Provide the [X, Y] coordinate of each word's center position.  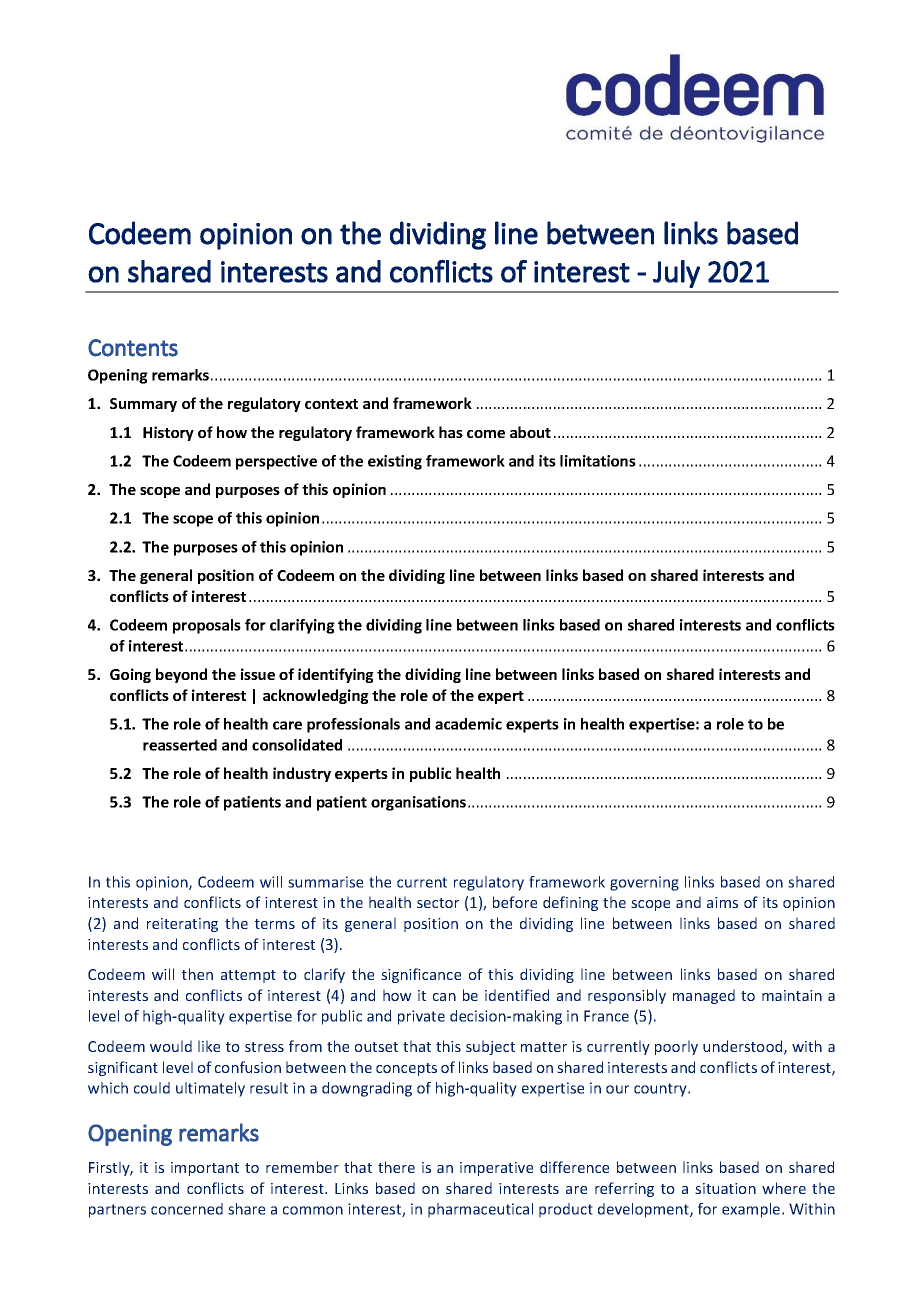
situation [725, 1188]
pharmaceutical [480, 1210]
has [451, 432]
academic [468, 724]
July [676, 274]
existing [395, 462]
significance [421, 975]
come [486, 434]
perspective [276, 462]
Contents [133, 348]
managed [704, 996]
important [205, 1169]
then [197, 974]
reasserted [180, 745]
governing [644, 883]
